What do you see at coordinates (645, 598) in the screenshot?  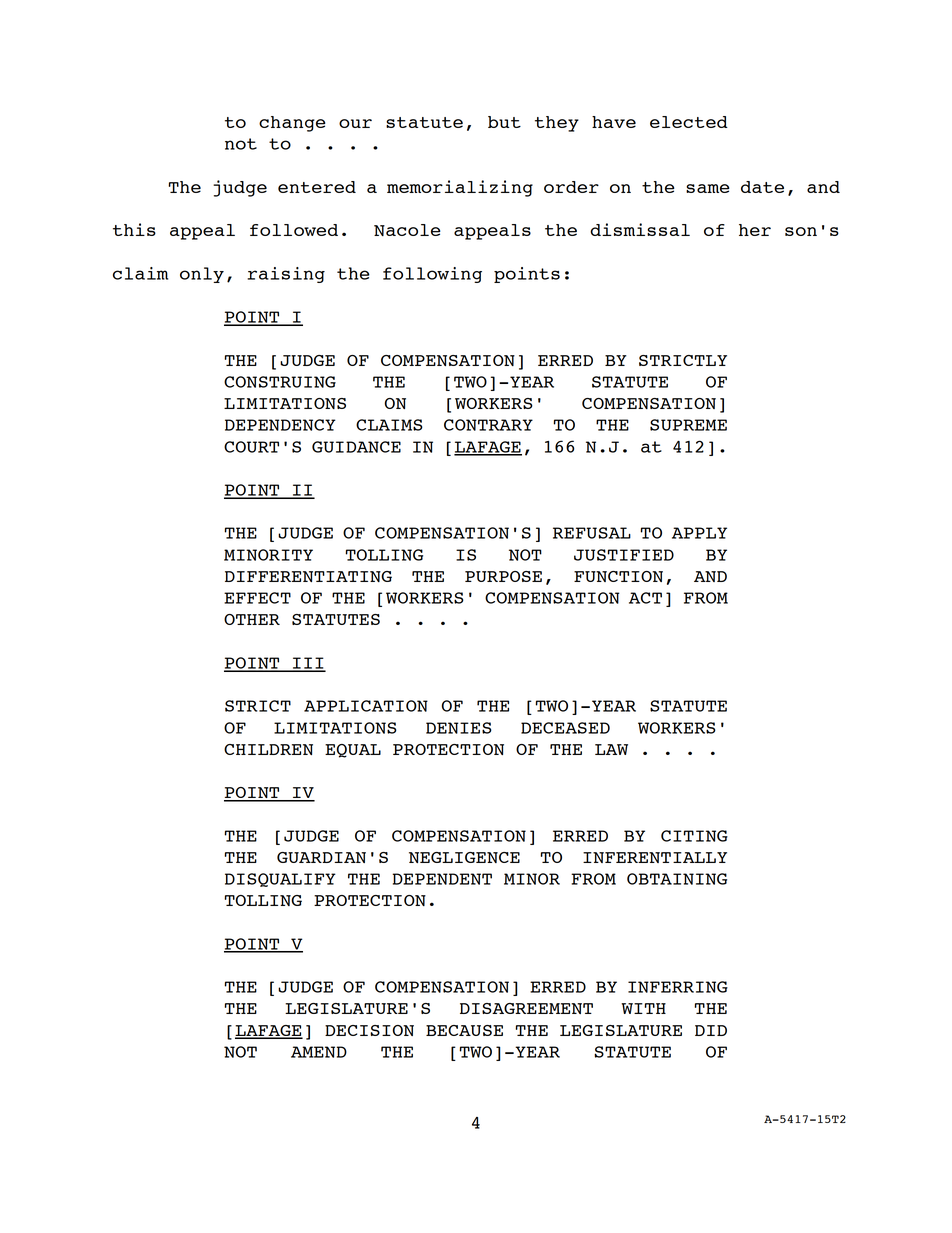 I see `ACT` at bounding box center [645, 598].
